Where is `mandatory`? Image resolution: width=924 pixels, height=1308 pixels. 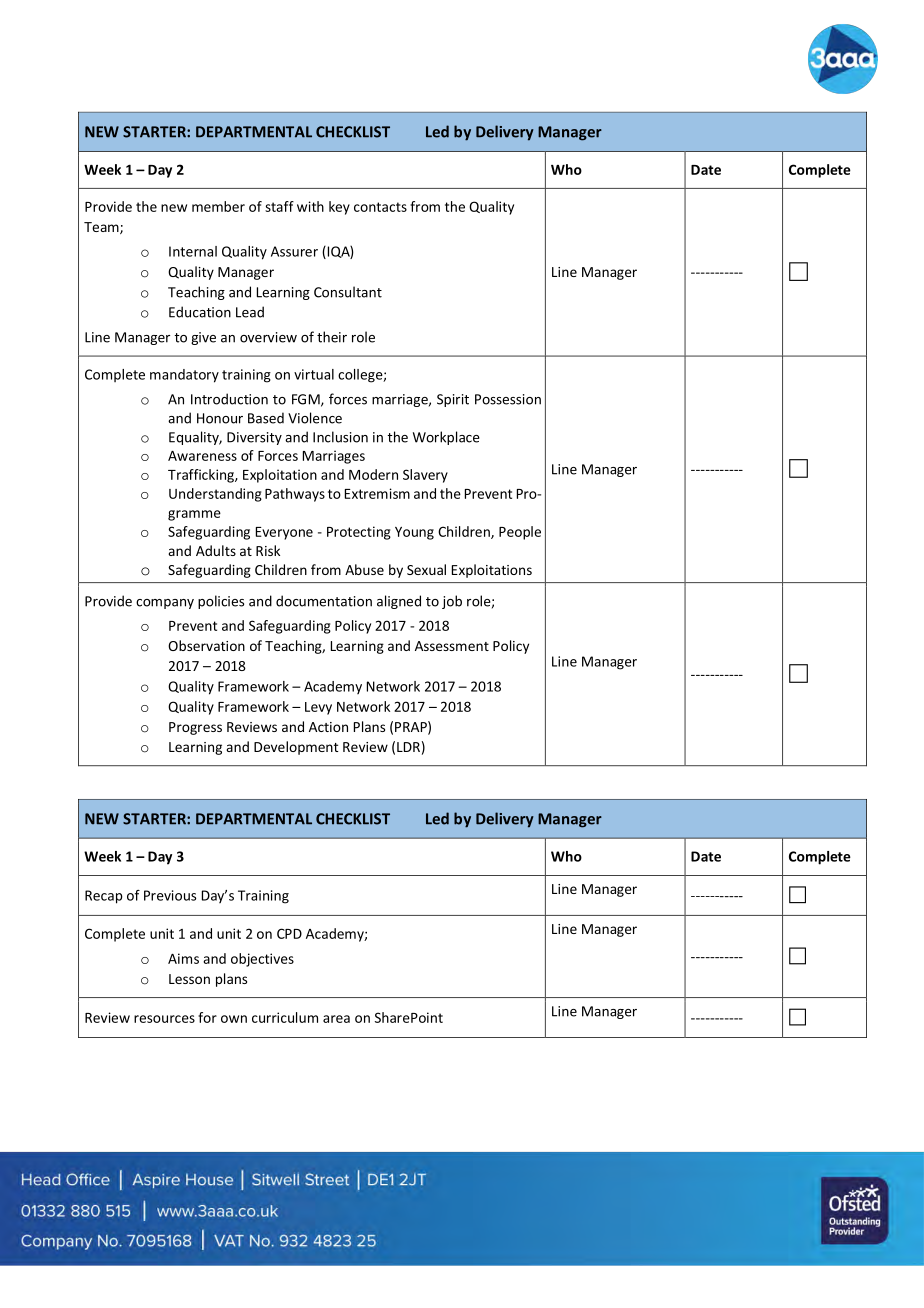 mandatory is located at coordinates (184, 376).
